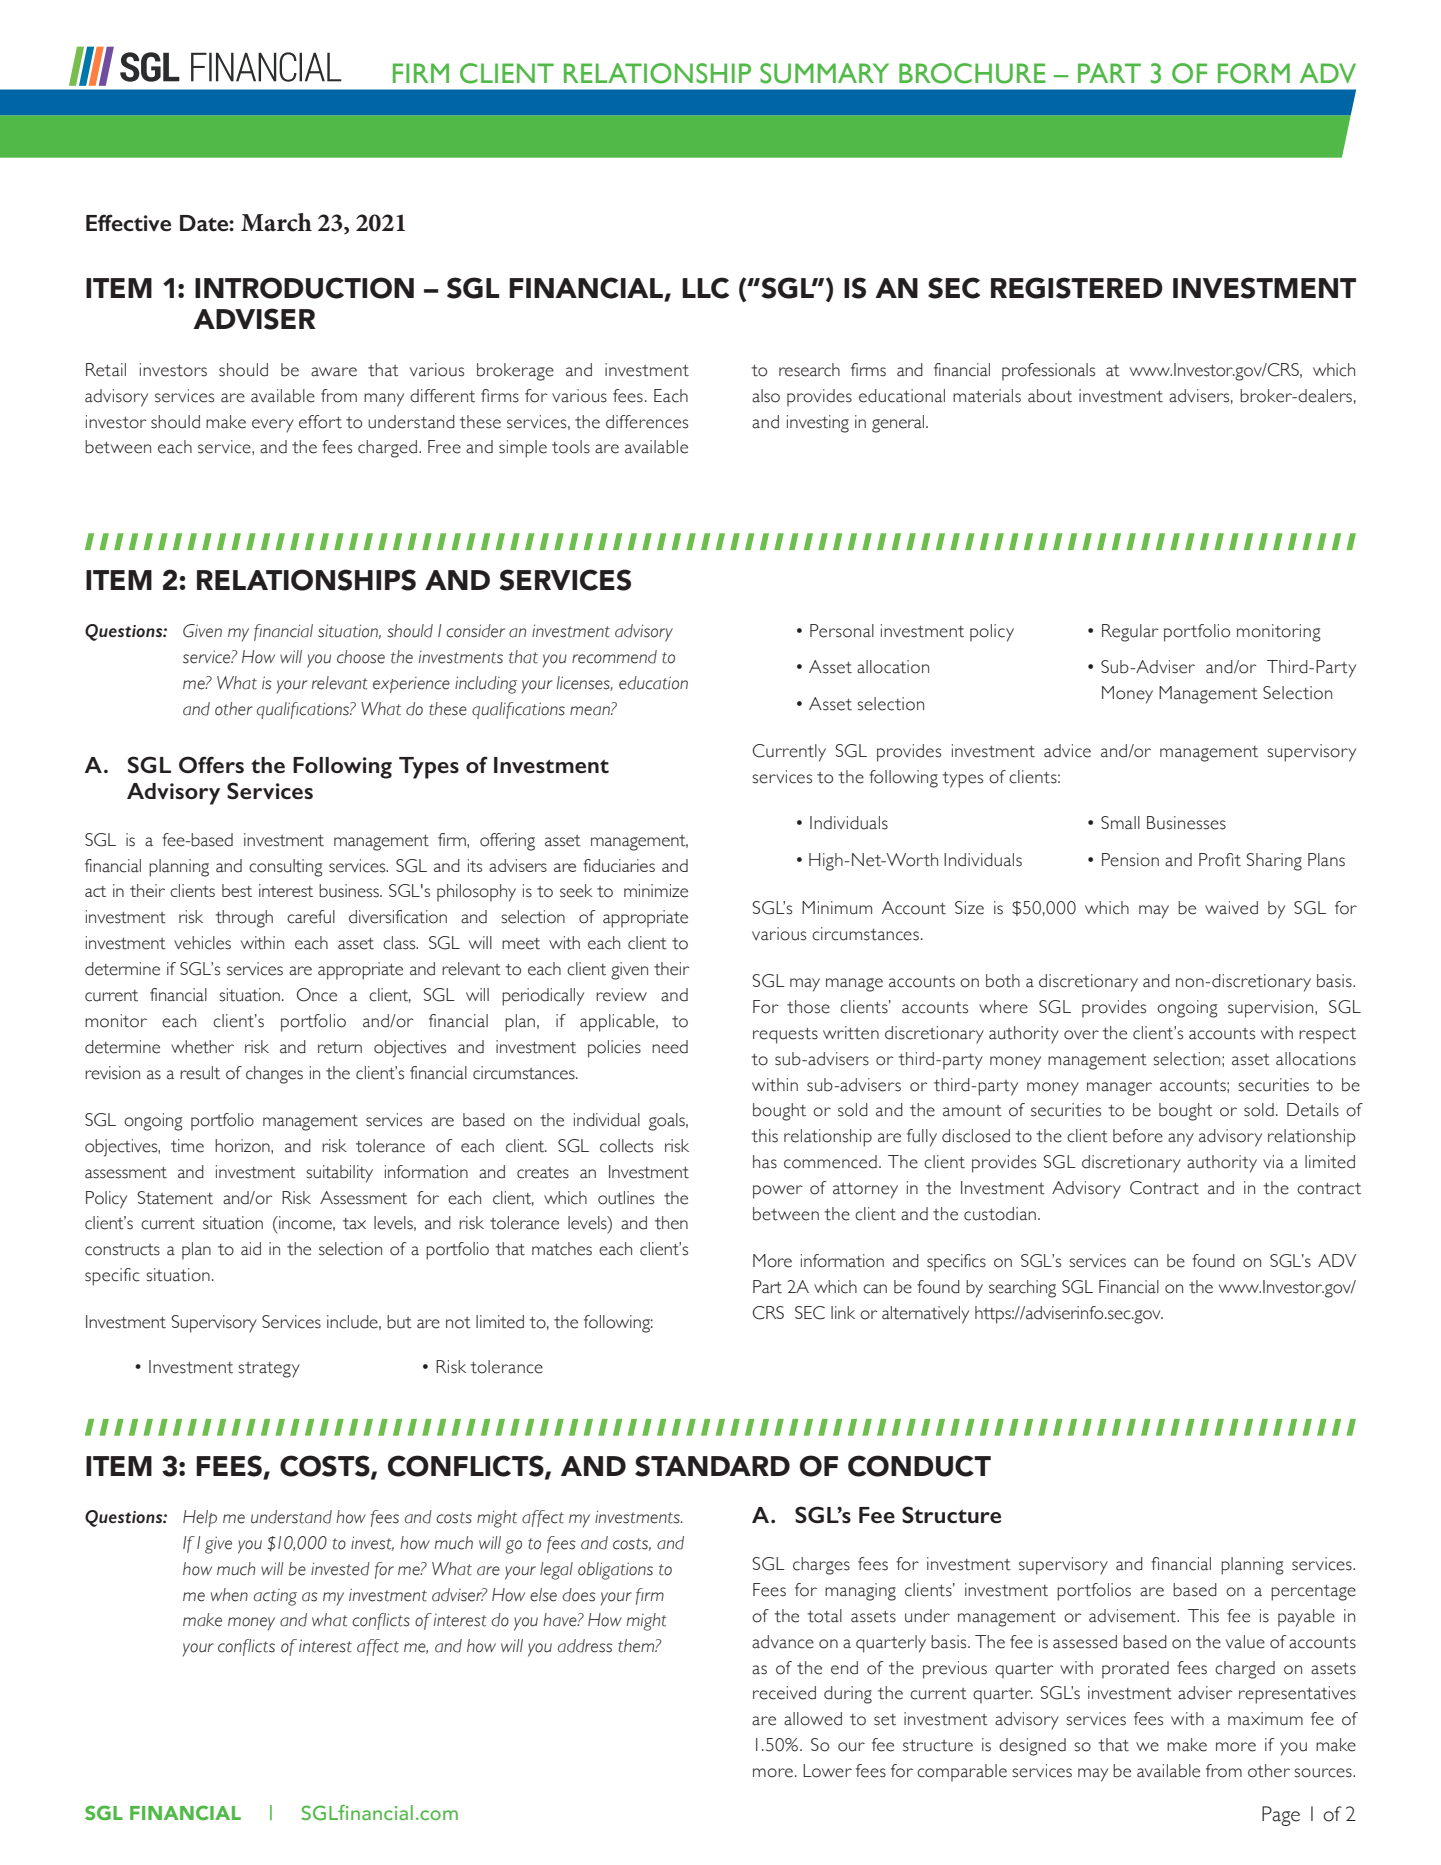  What do you see at coordinates (656, 891) in the screenshot?
I see `minimize` at bounding box center [656, 891].
